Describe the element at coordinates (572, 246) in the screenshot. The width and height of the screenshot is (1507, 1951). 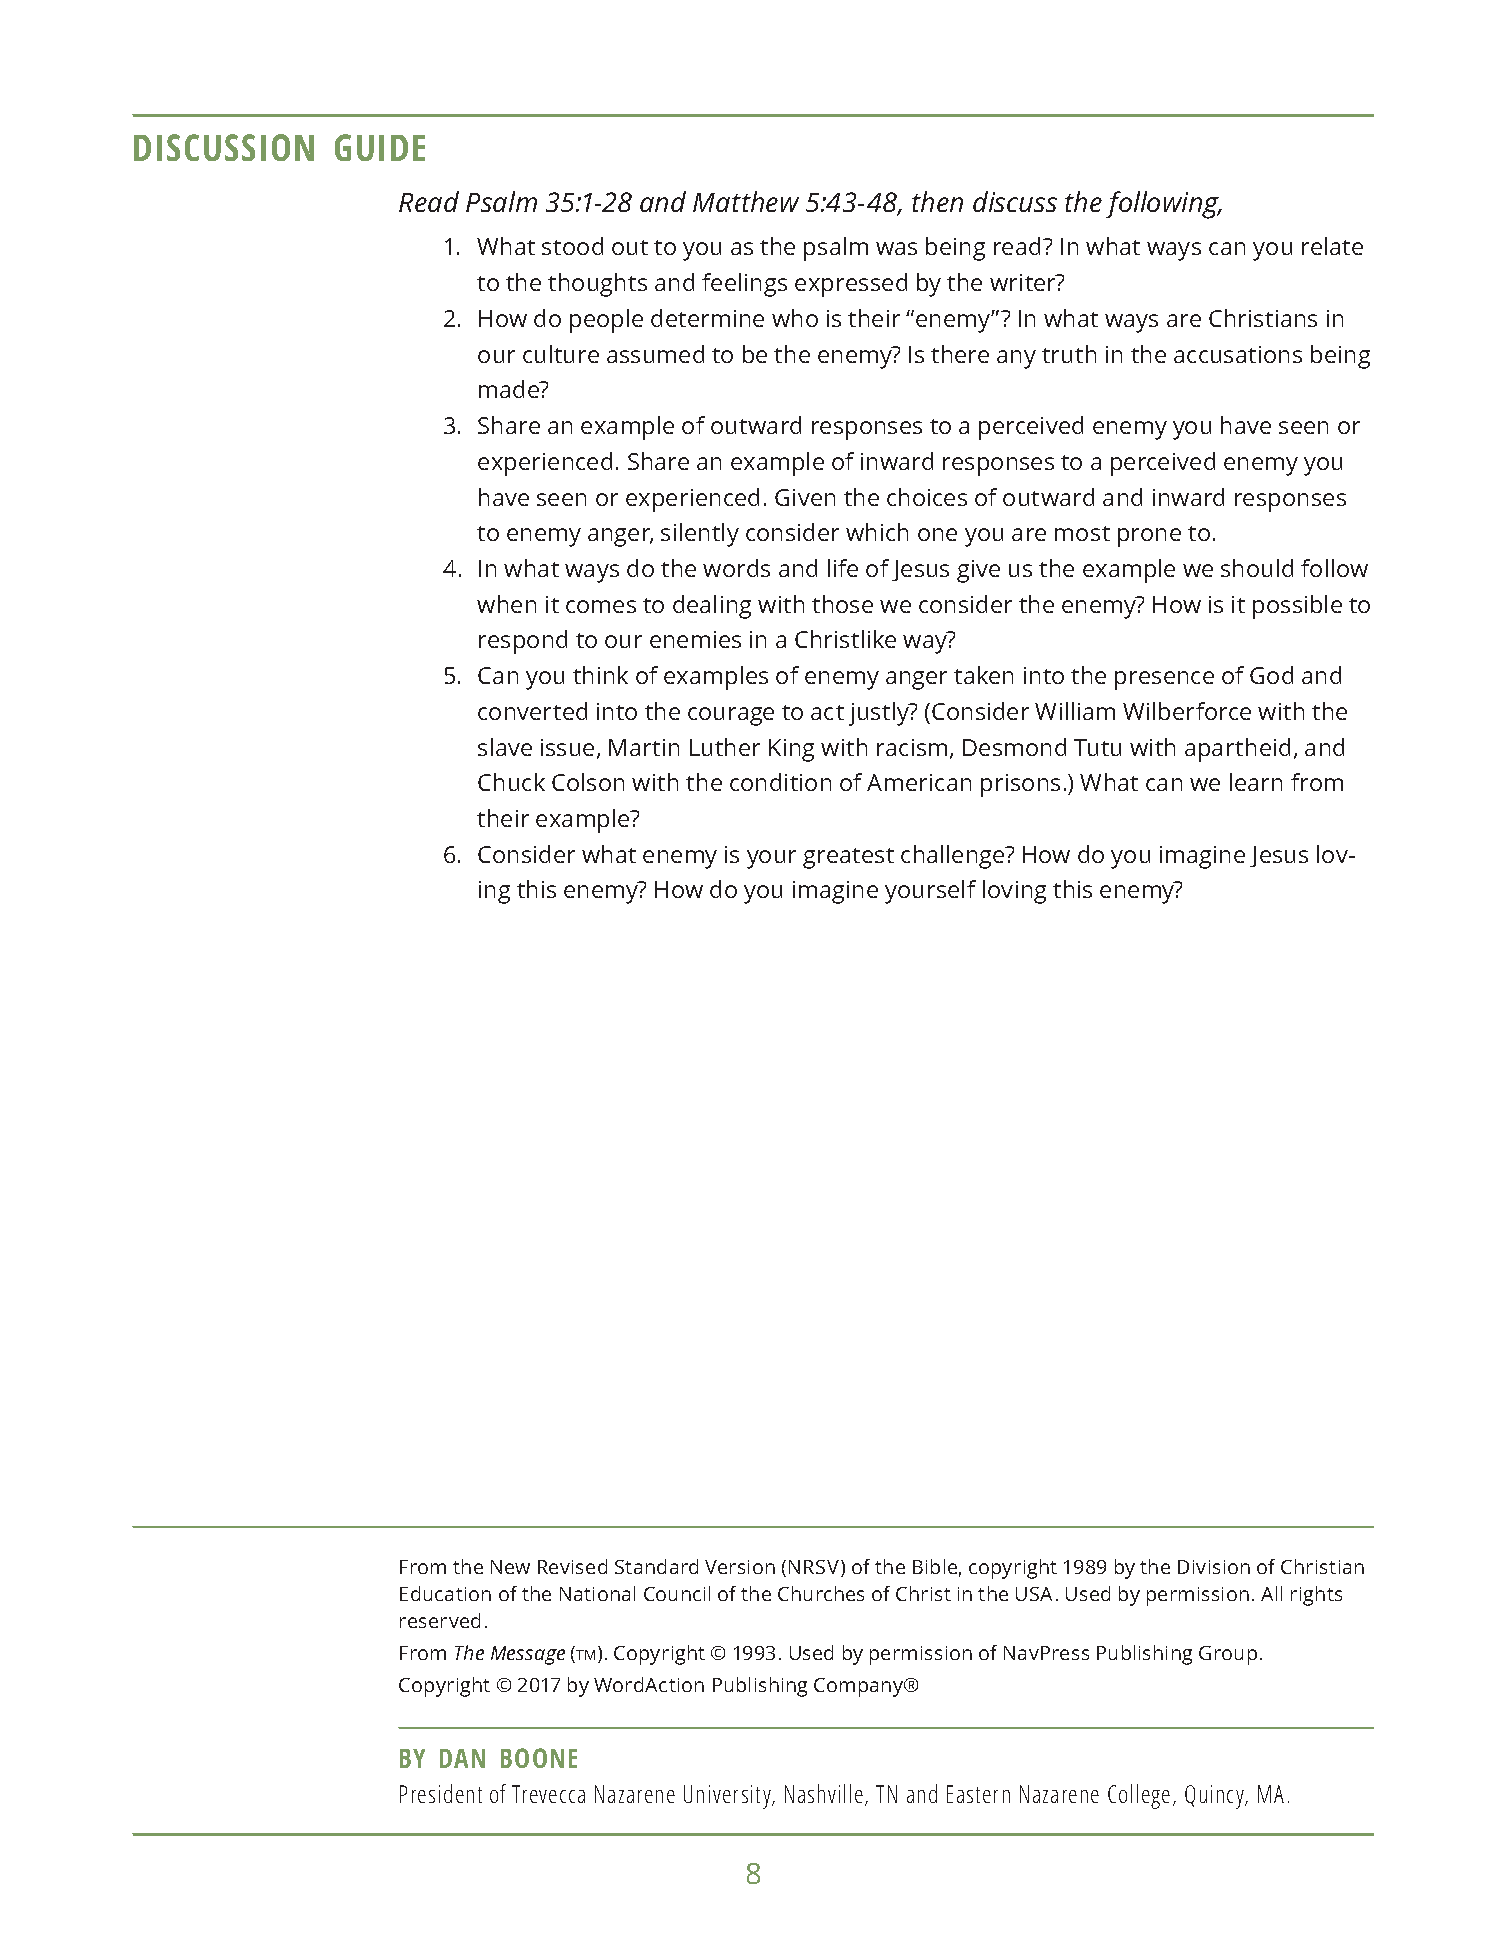
I see `stood` at that location.
